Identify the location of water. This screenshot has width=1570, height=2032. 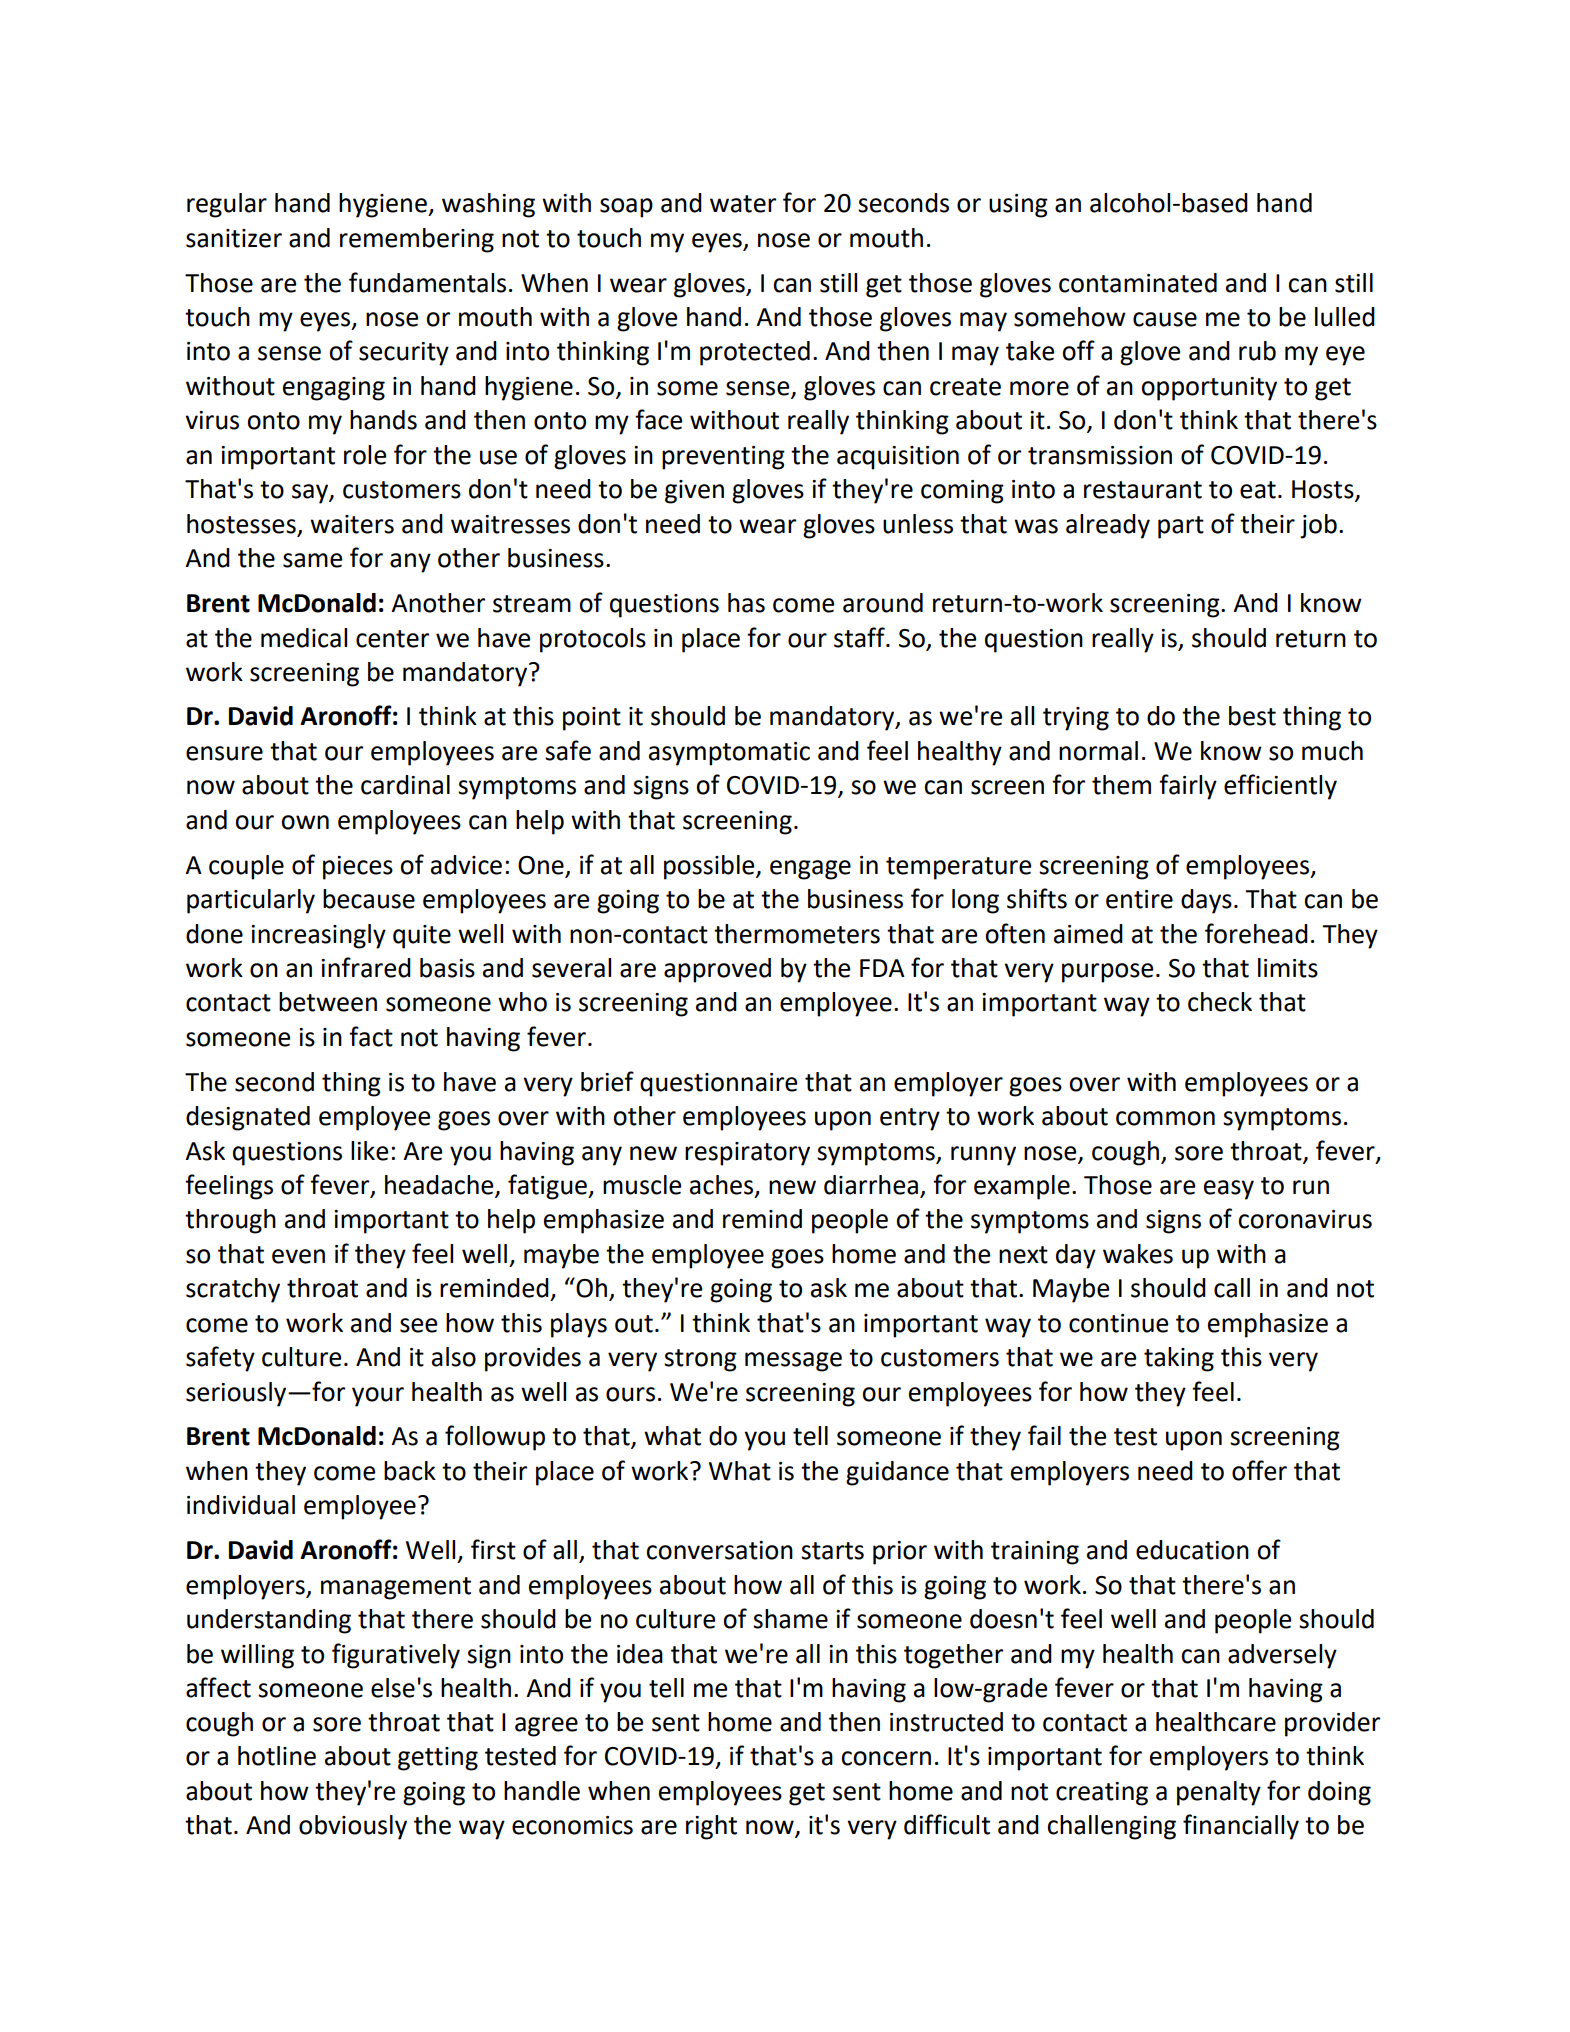
(743, 204).
